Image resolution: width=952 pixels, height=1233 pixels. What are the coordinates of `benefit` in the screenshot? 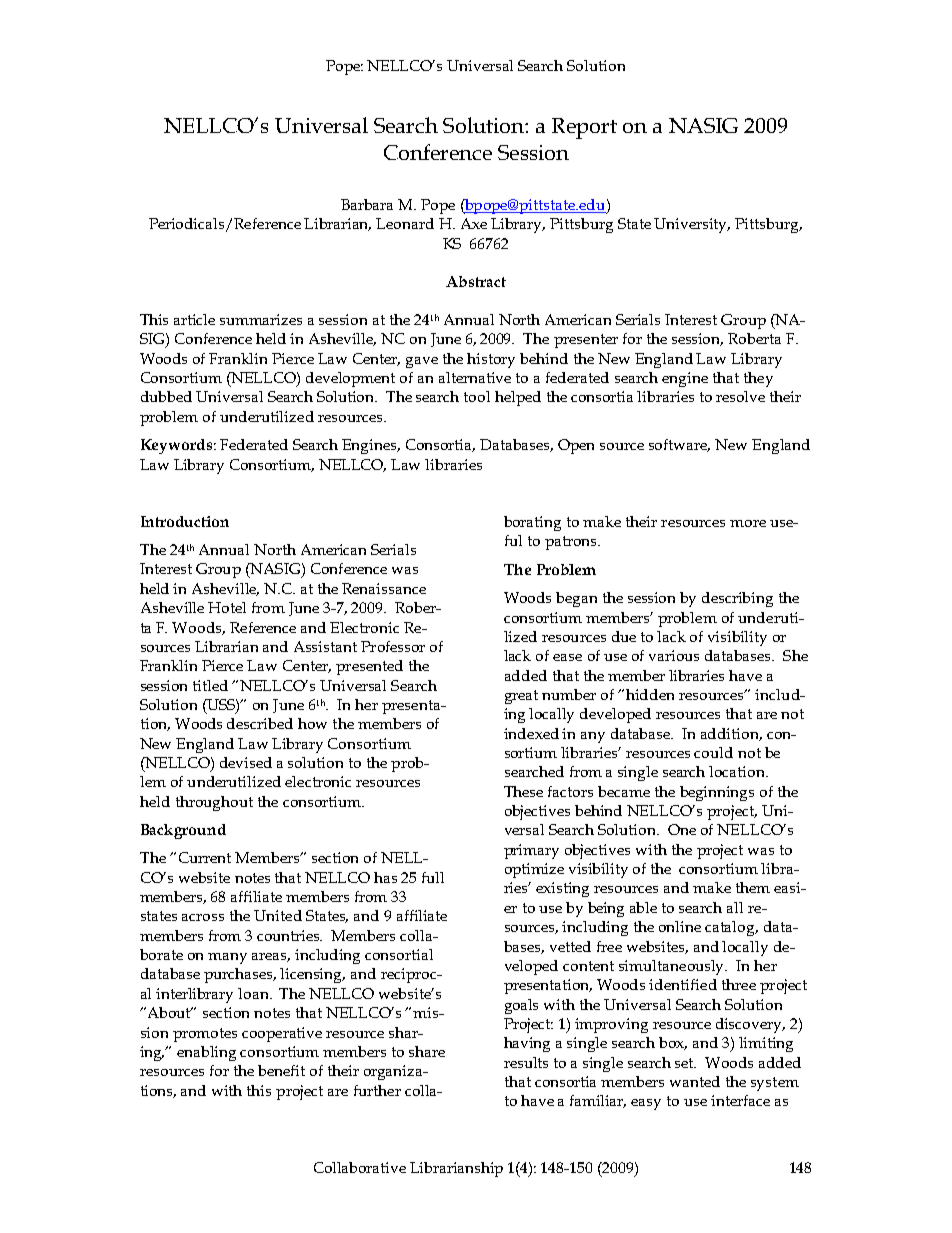 It's located at (281, 1070).
